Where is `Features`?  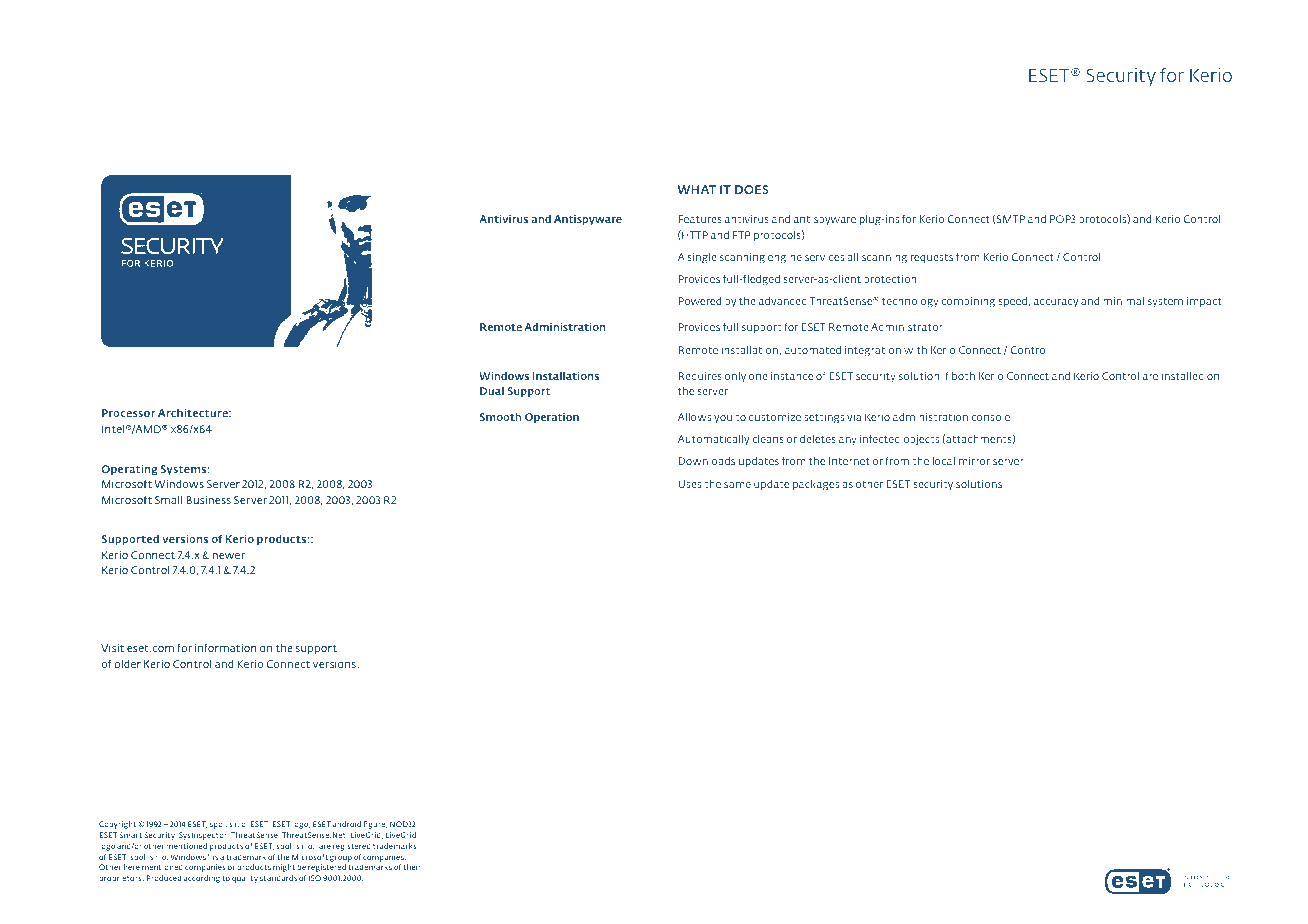 Features is located at coordinates (700, 219).
